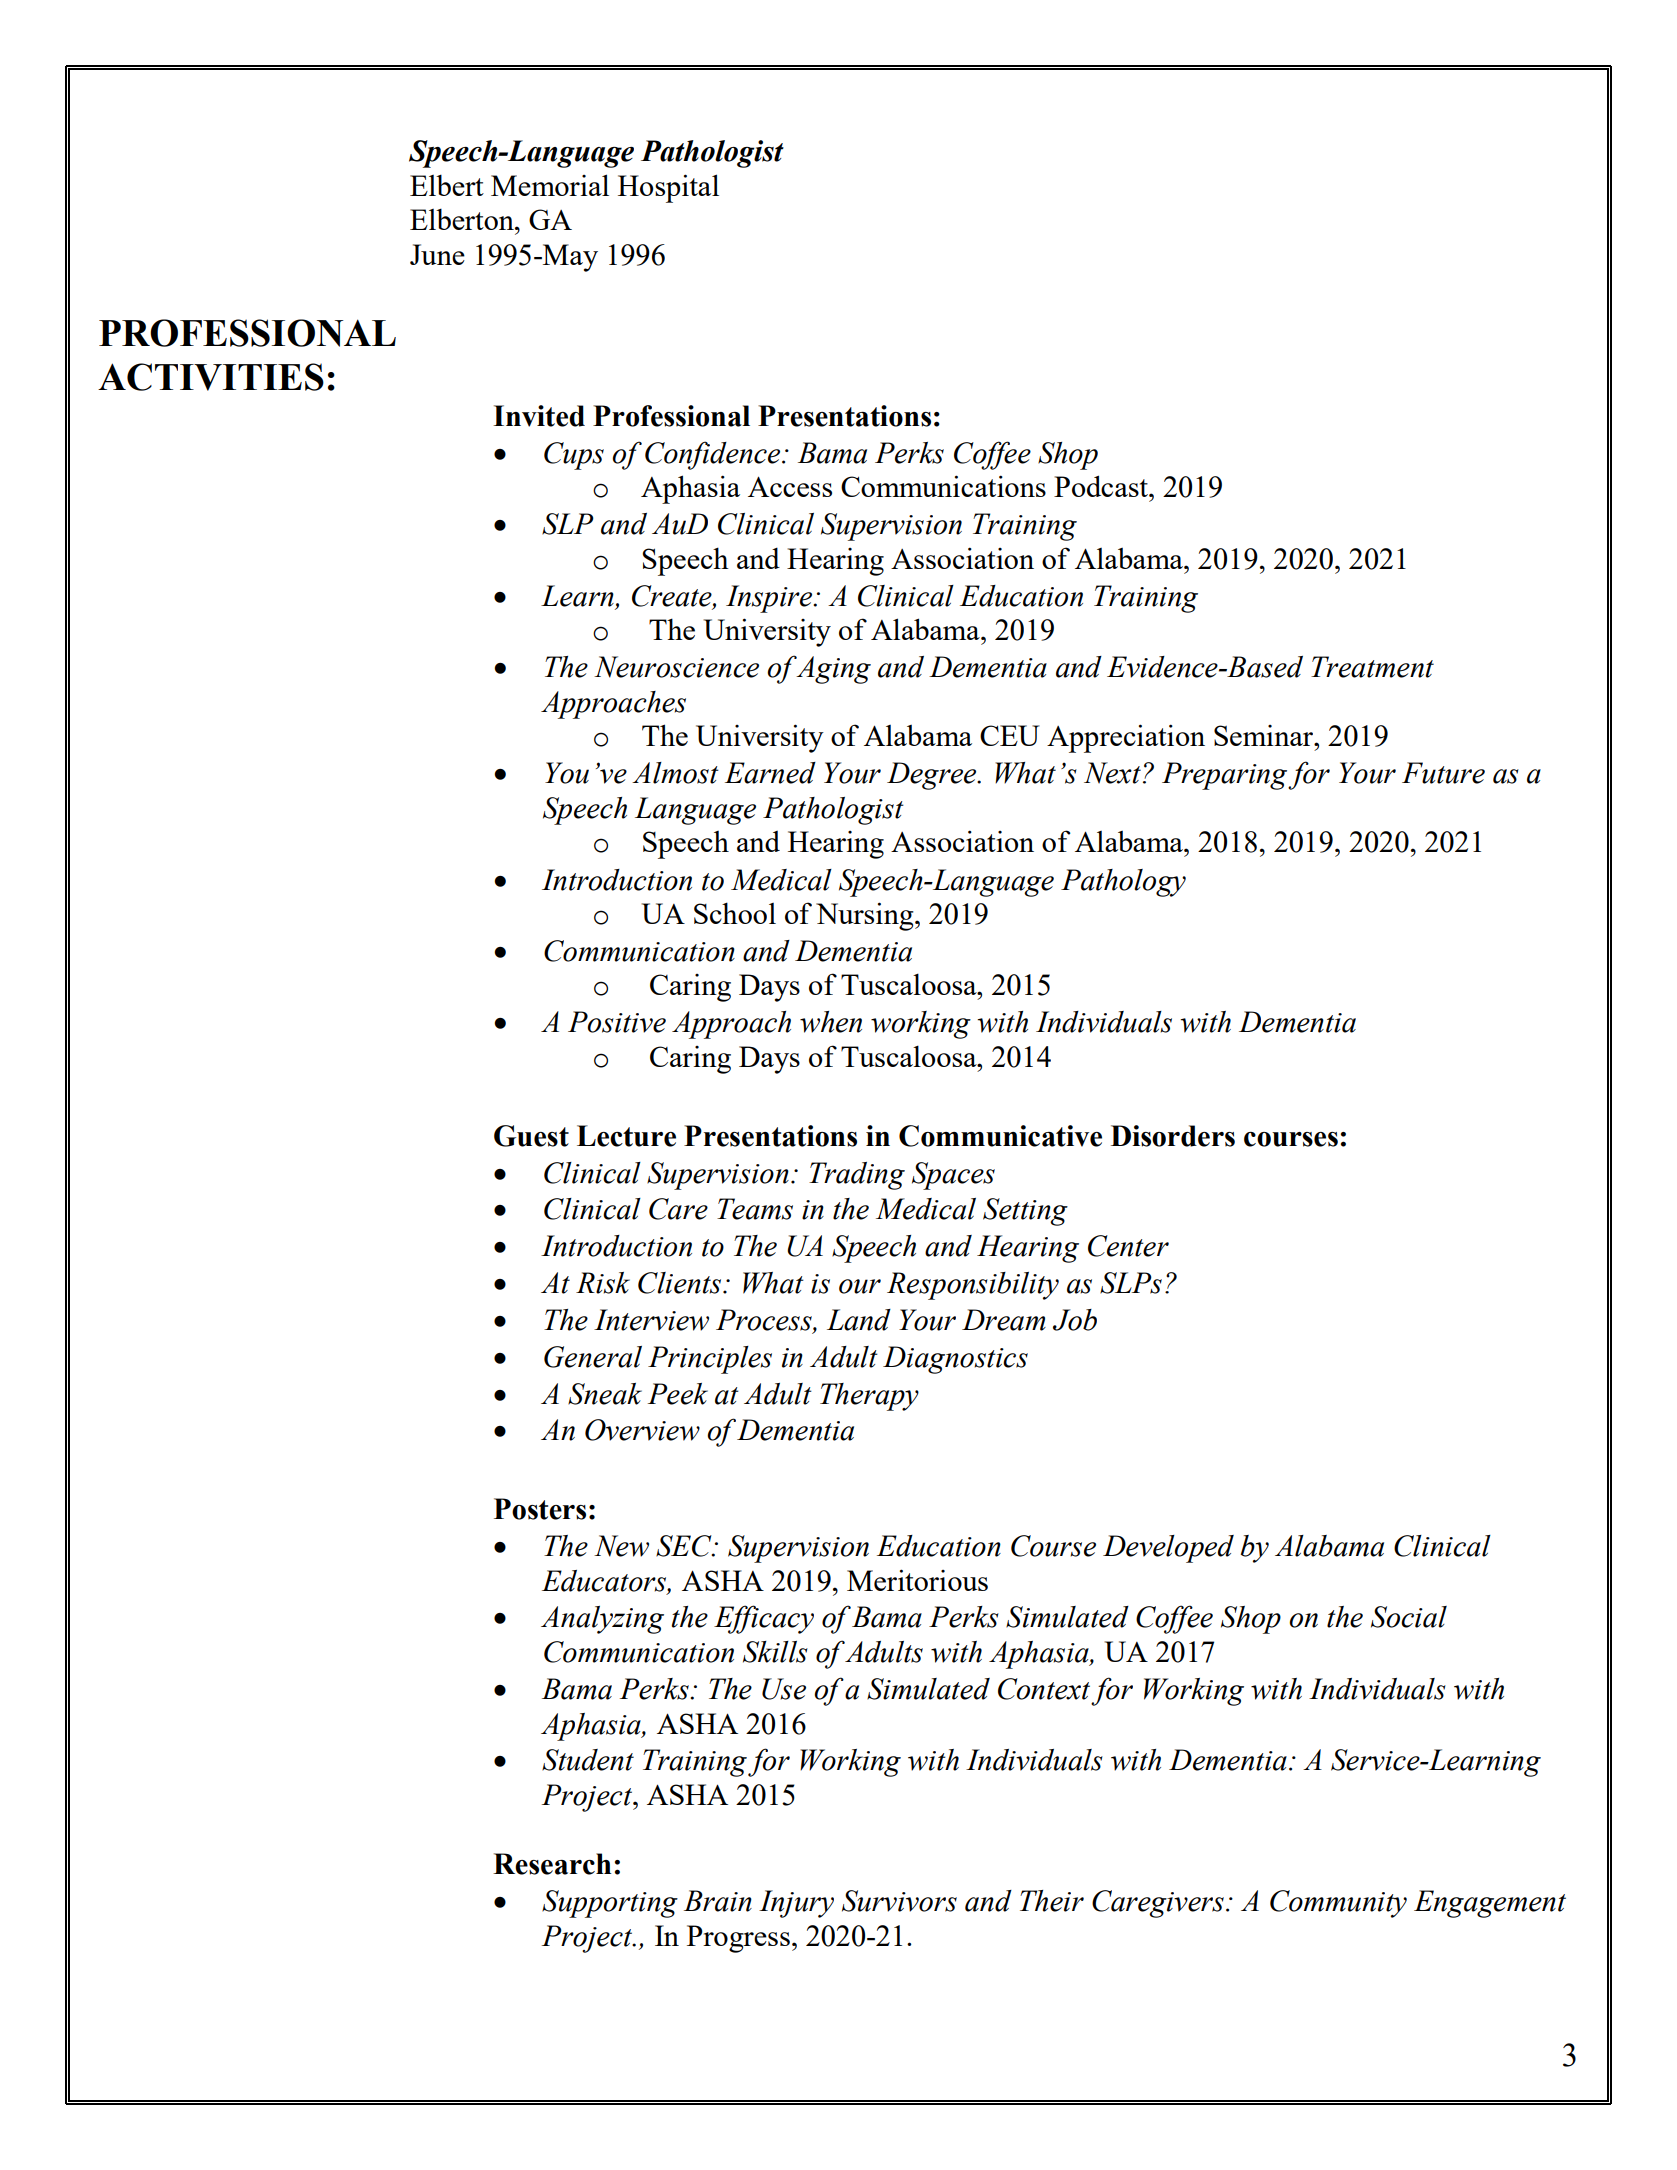 This page has width=1677, height=2170. What do you see at coordinates (1173, 1136) in the page?
I see `Disorders` at bounding box center [1173, 1136].
